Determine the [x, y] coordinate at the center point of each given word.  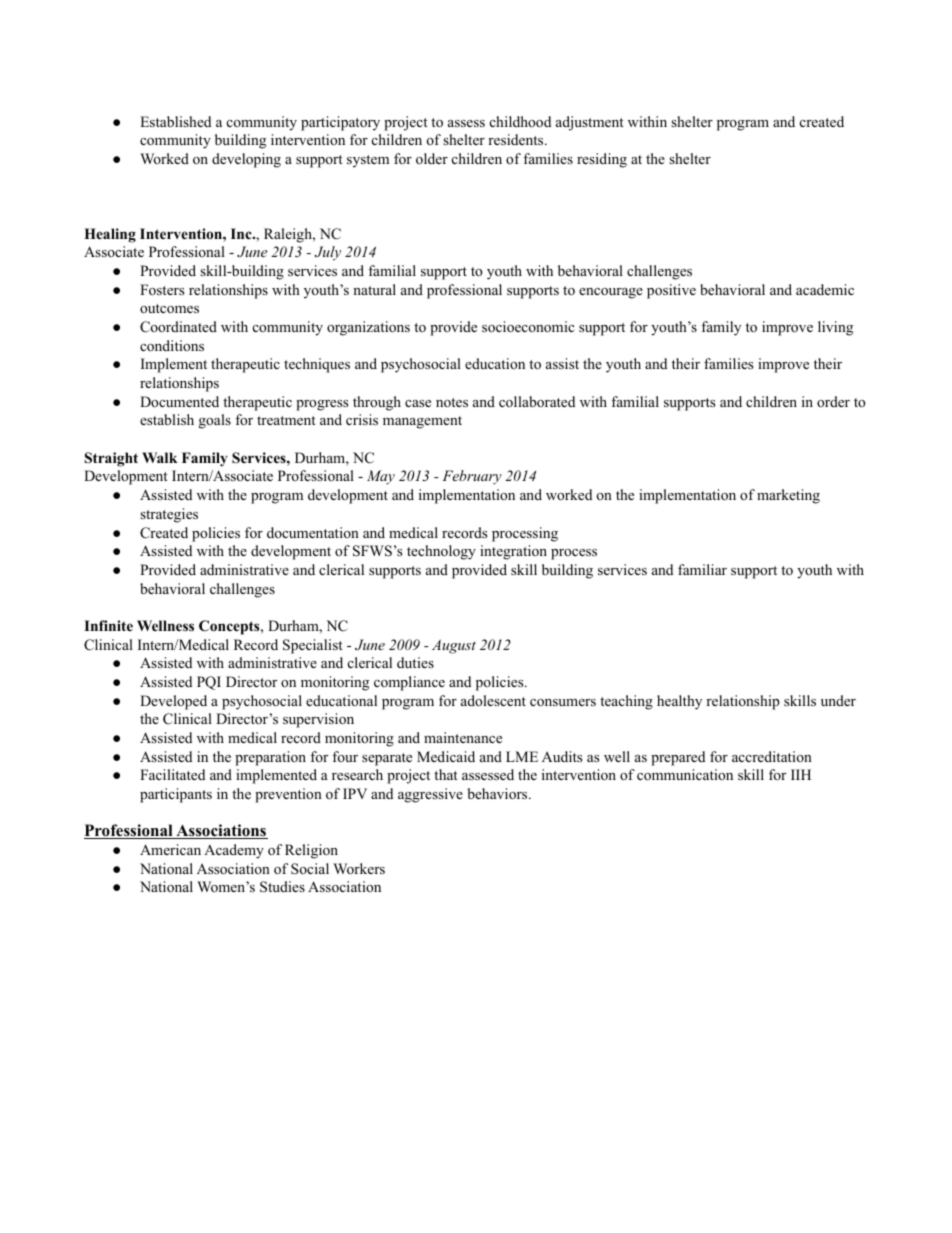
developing [246, 160]
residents [517, 139]
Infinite [108, 625]
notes [452, 402]
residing [602, 160]
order [833, 401]
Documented [179, 401]
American [170, 849]
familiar [702, 569]
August [454, 646]
